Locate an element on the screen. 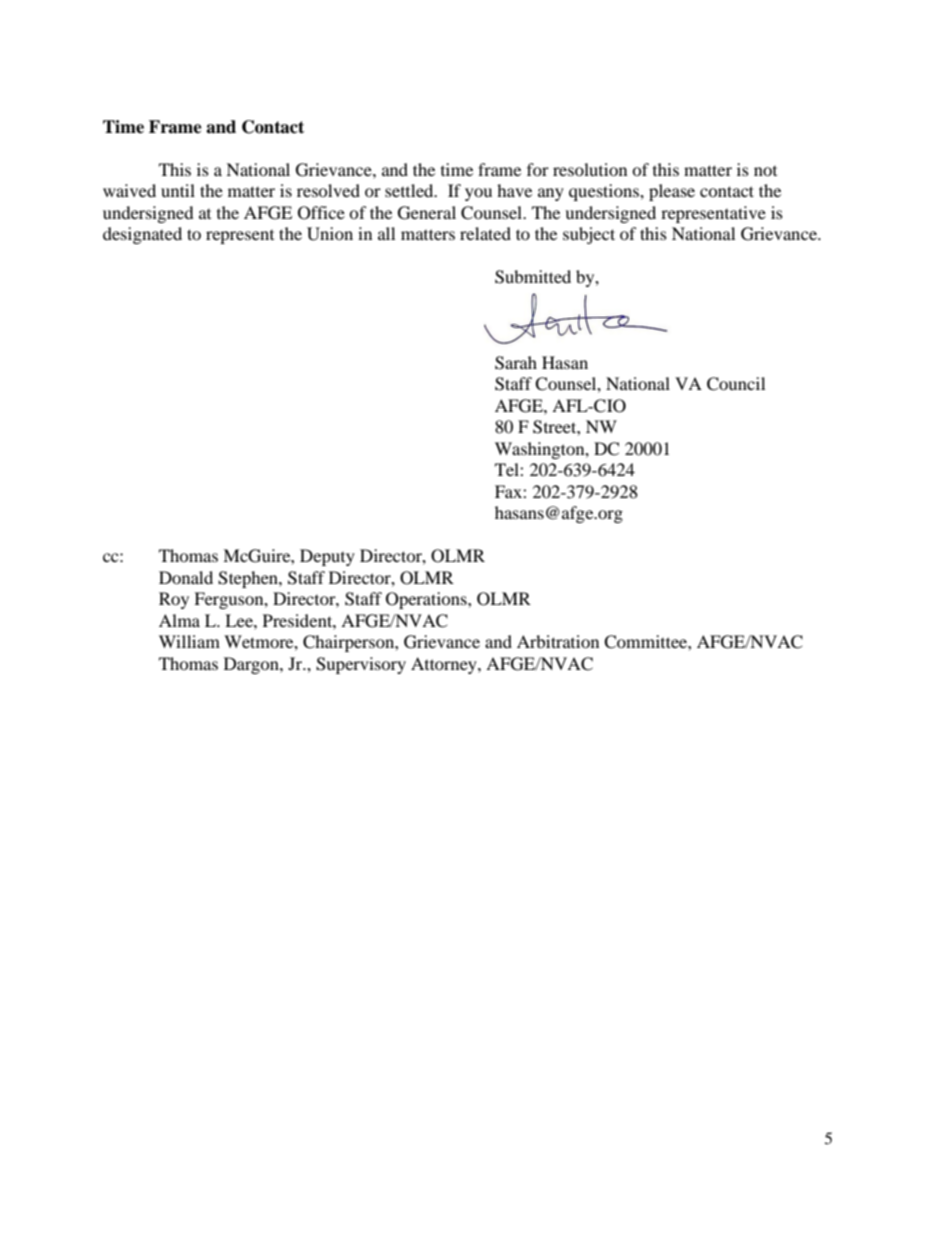 This screenshot has width=952, height=1233. settled is located at coordinates (410, 190).
